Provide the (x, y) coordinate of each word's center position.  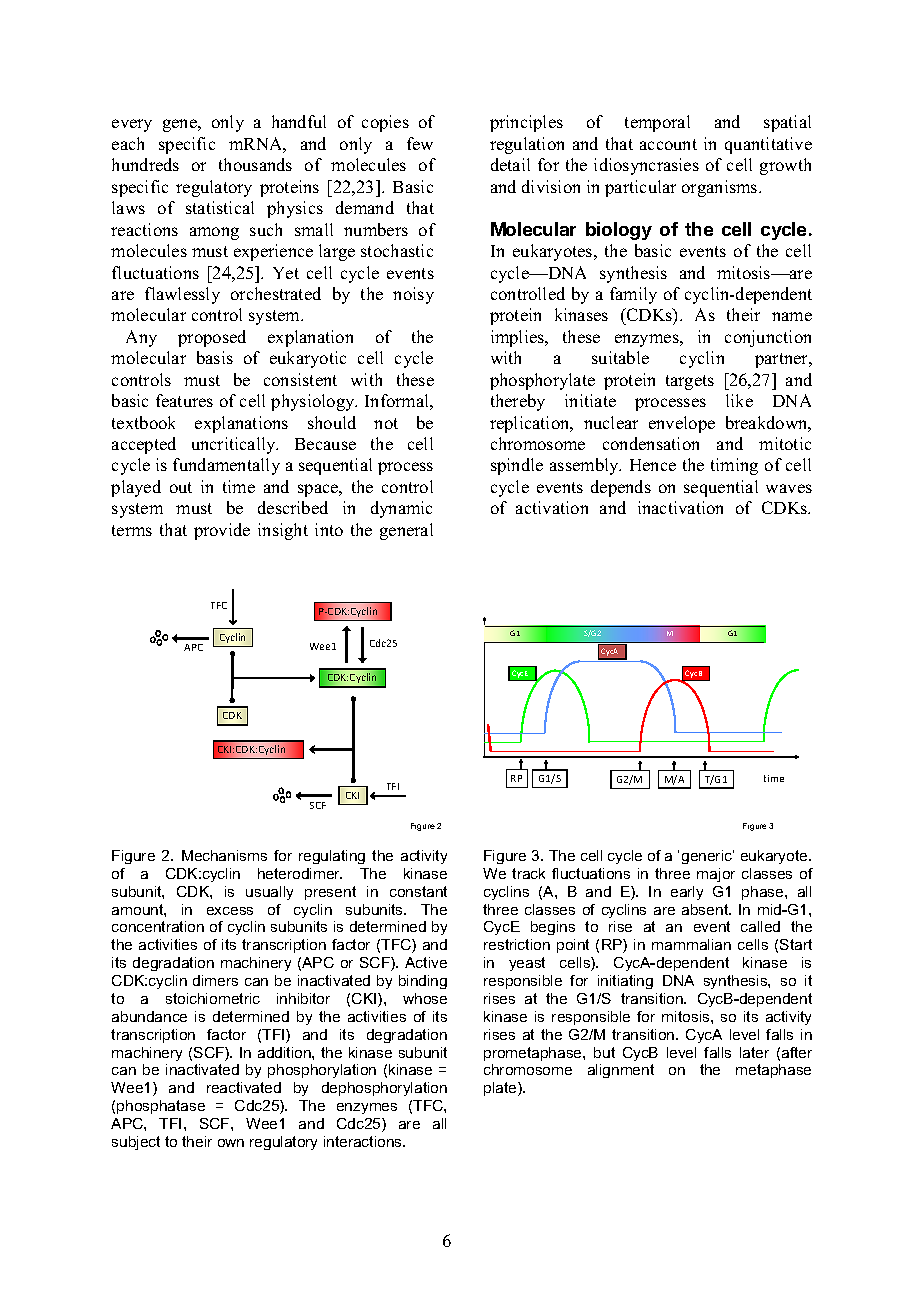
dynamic (401, 509)
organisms (721, 188)
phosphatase (161, 1107)
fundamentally (226, 466)
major (716, 875)
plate (501, 1089)
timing (734, 466)
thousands (255, 164)
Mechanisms (224, 855)
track (528, 873)
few (420, 143)
